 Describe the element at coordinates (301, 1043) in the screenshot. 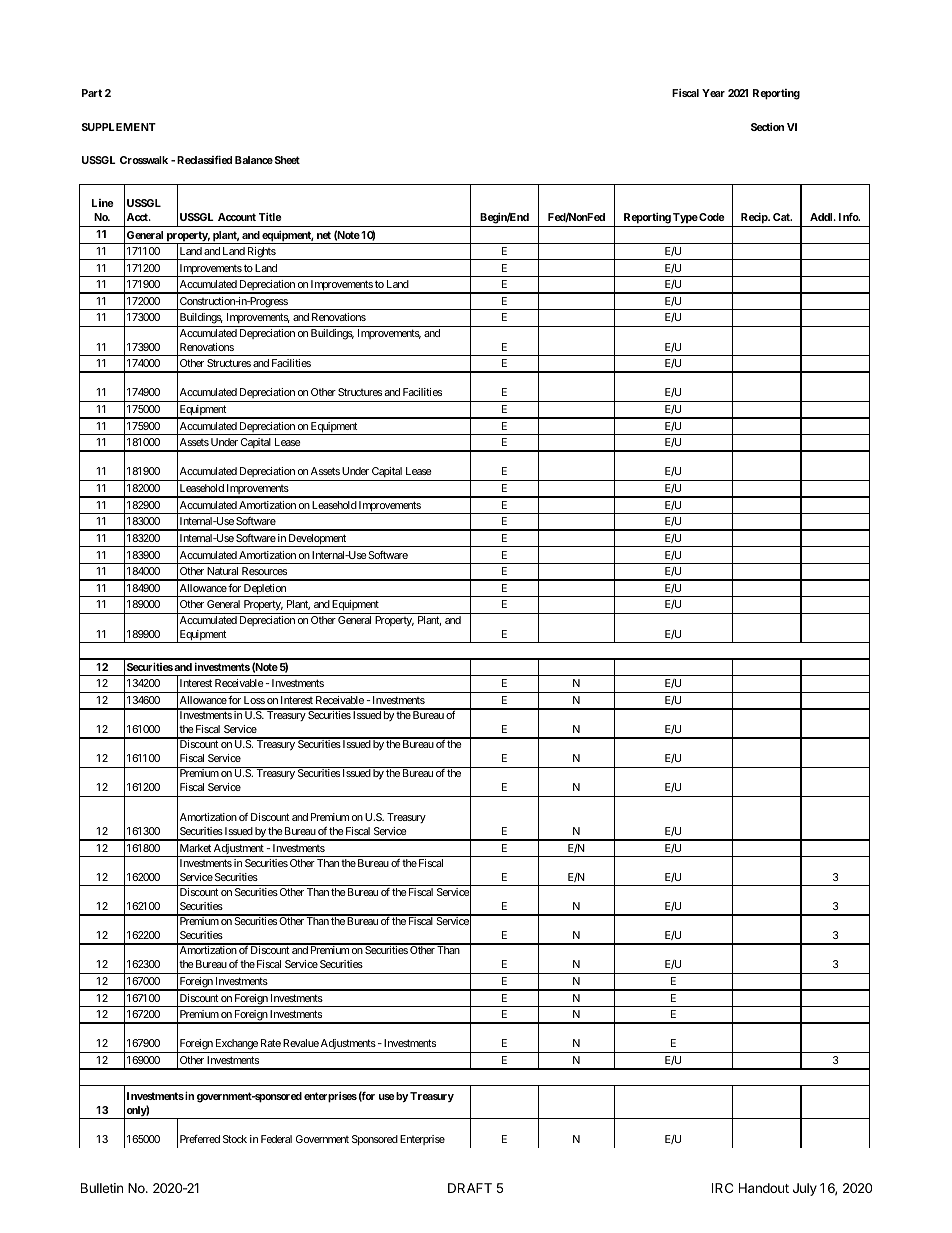

I see `Revalue` at that location.
